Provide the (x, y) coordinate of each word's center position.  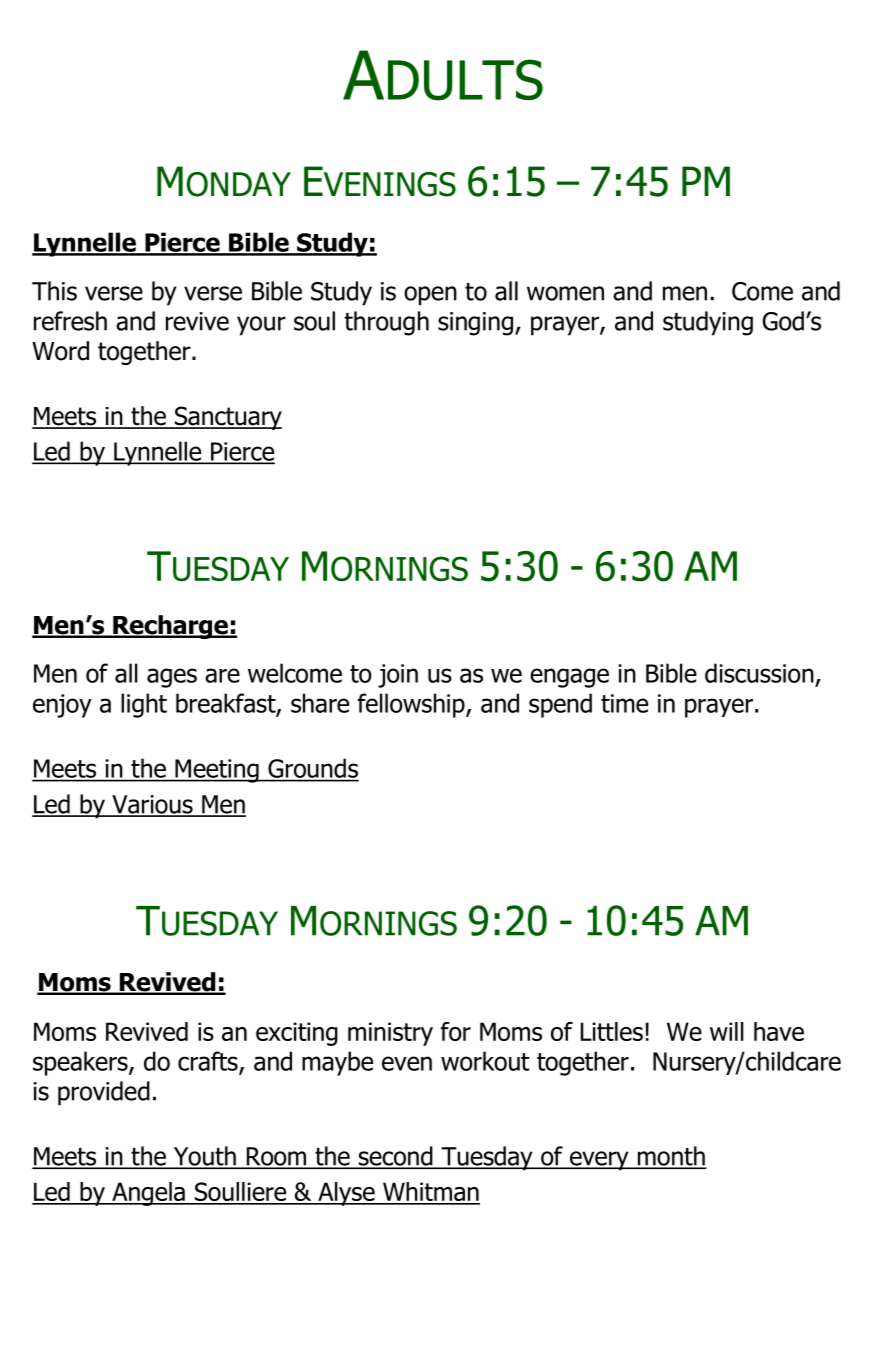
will (727, 1031)
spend (560, 705)
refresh (70, 321)
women (565, 293)
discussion (759, 673)
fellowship (412, 705)
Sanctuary (227, 418)
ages (172, 678)
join (398, 676)
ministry (390, 1034)
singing (475, 324)
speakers (81, 1063)
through (386, 323)
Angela (148, 1194)
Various (152, 805)
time (624, 703)
